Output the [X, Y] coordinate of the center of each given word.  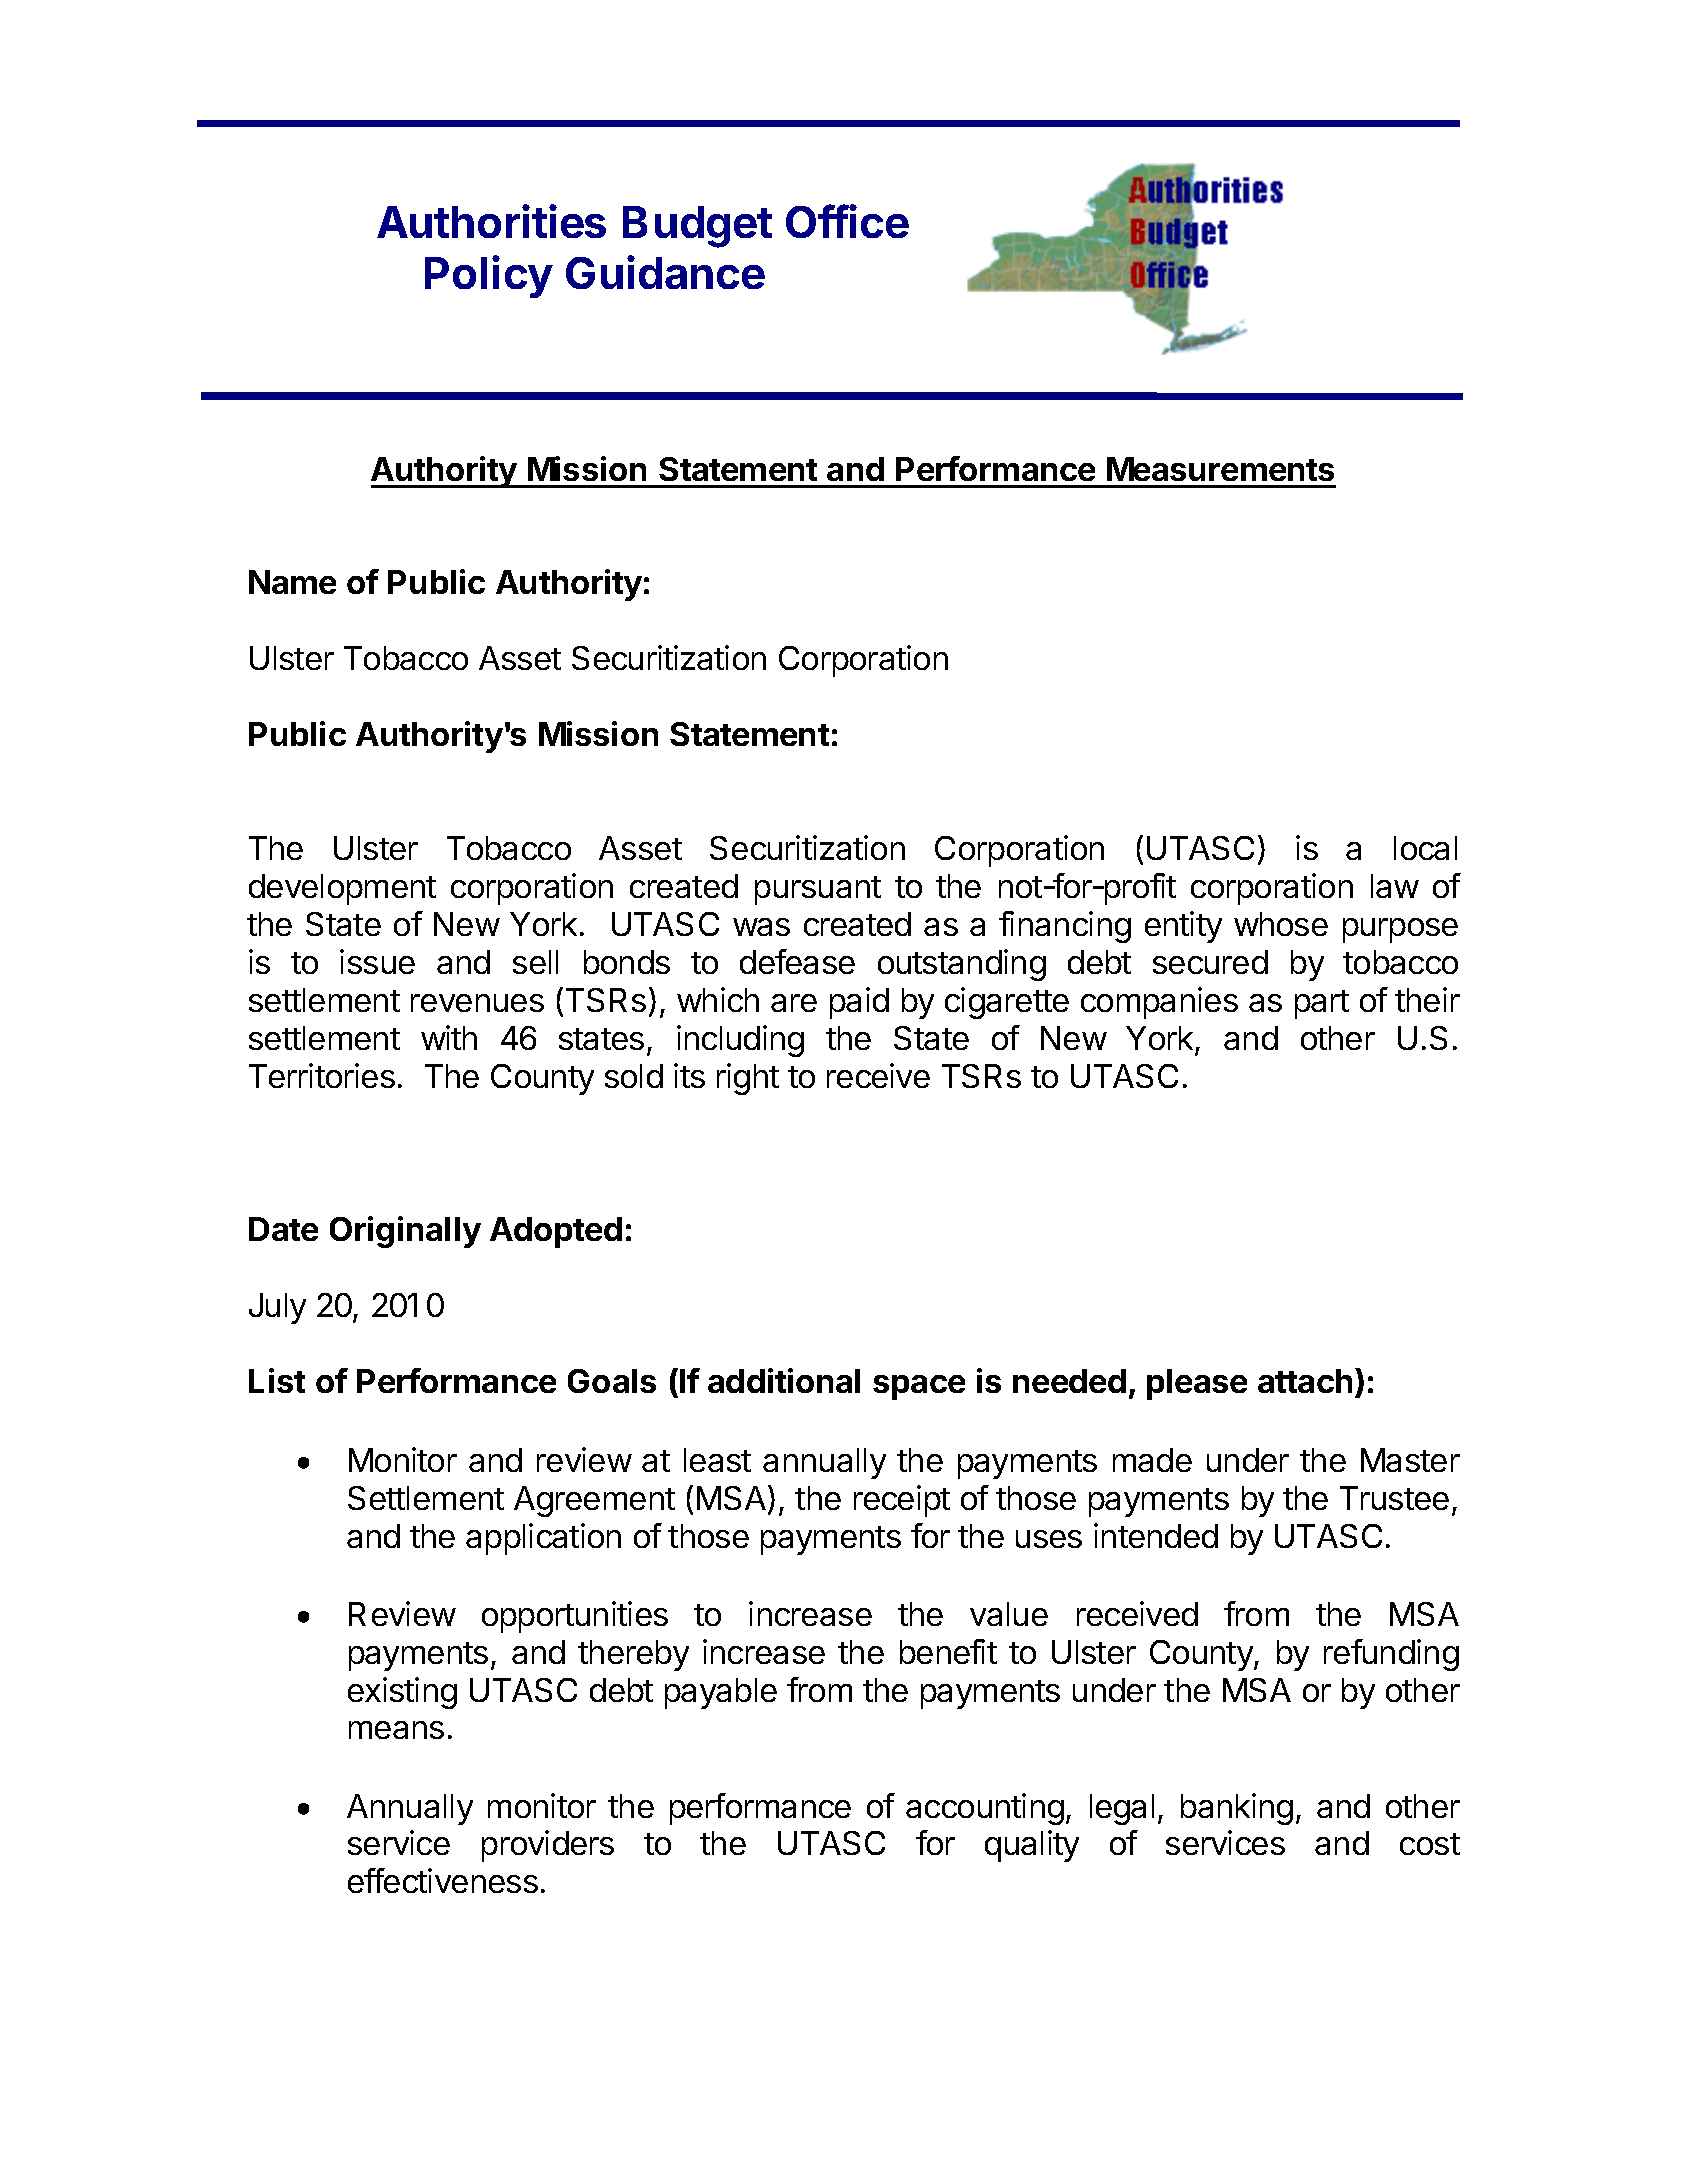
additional [784, 1380]
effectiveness [443, 1880]
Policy [489, 276]
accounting [985, 1809]
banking [1237, 1809]
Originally [405, 1232]
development [342, 889]
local [1425, 848]
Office [847, 221]
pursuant [818, 890]
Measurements [1220, 469]
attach [1305, 1381]
